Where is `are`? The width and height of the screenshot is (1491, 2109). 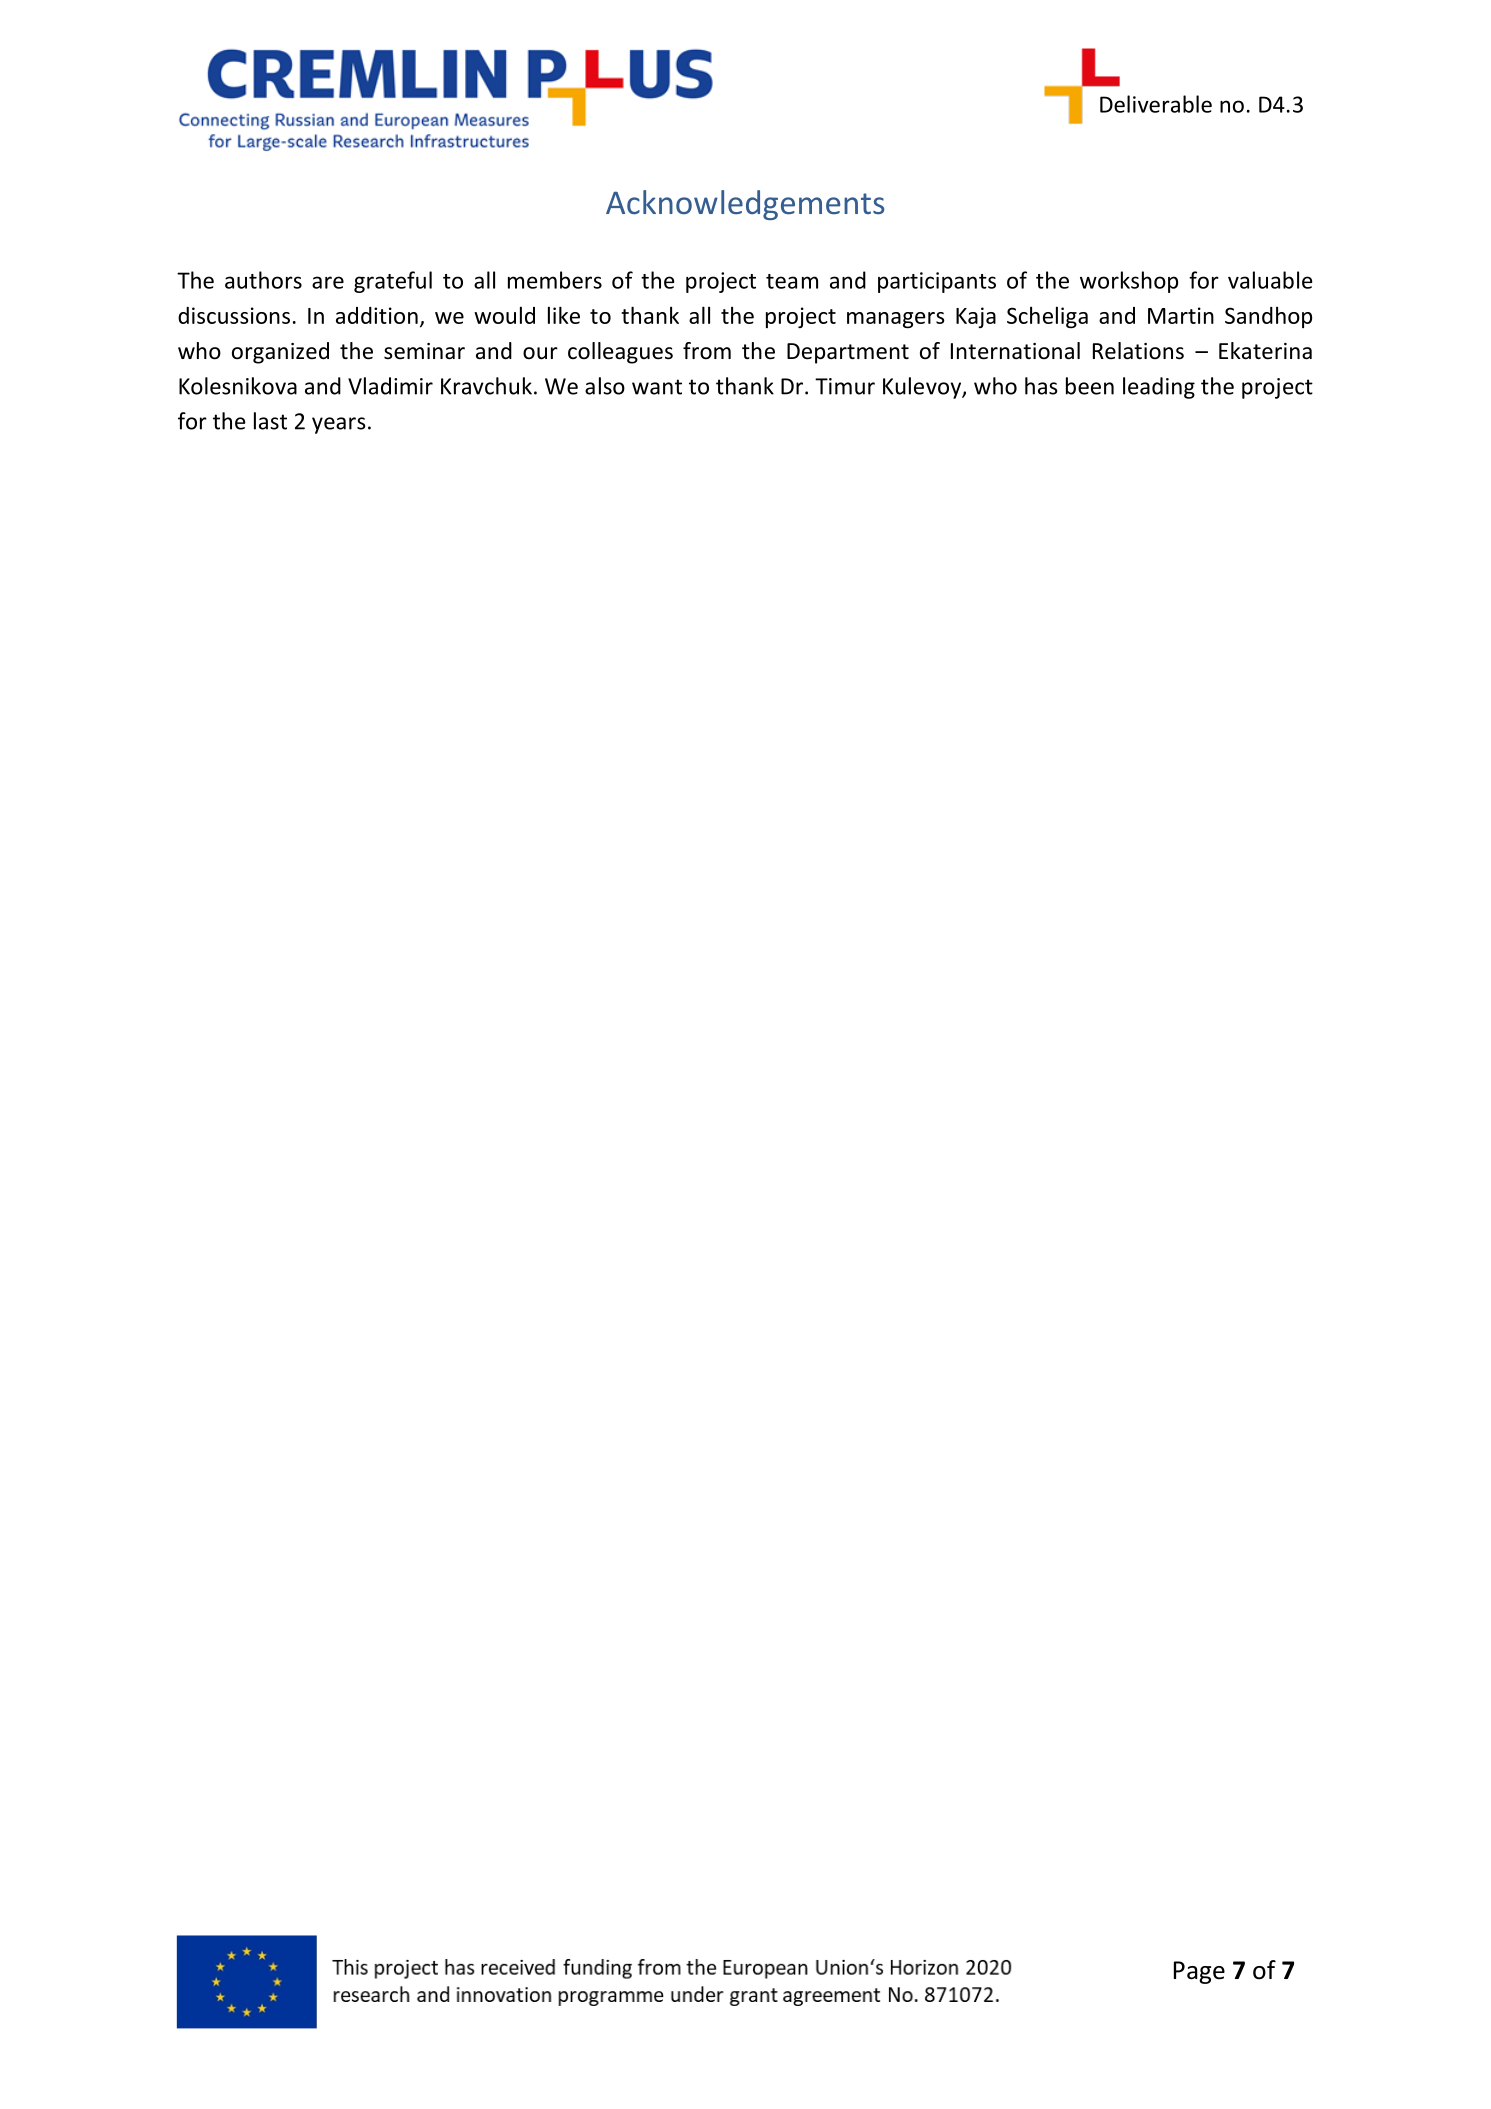 are is located at coordinates (328, 282).
